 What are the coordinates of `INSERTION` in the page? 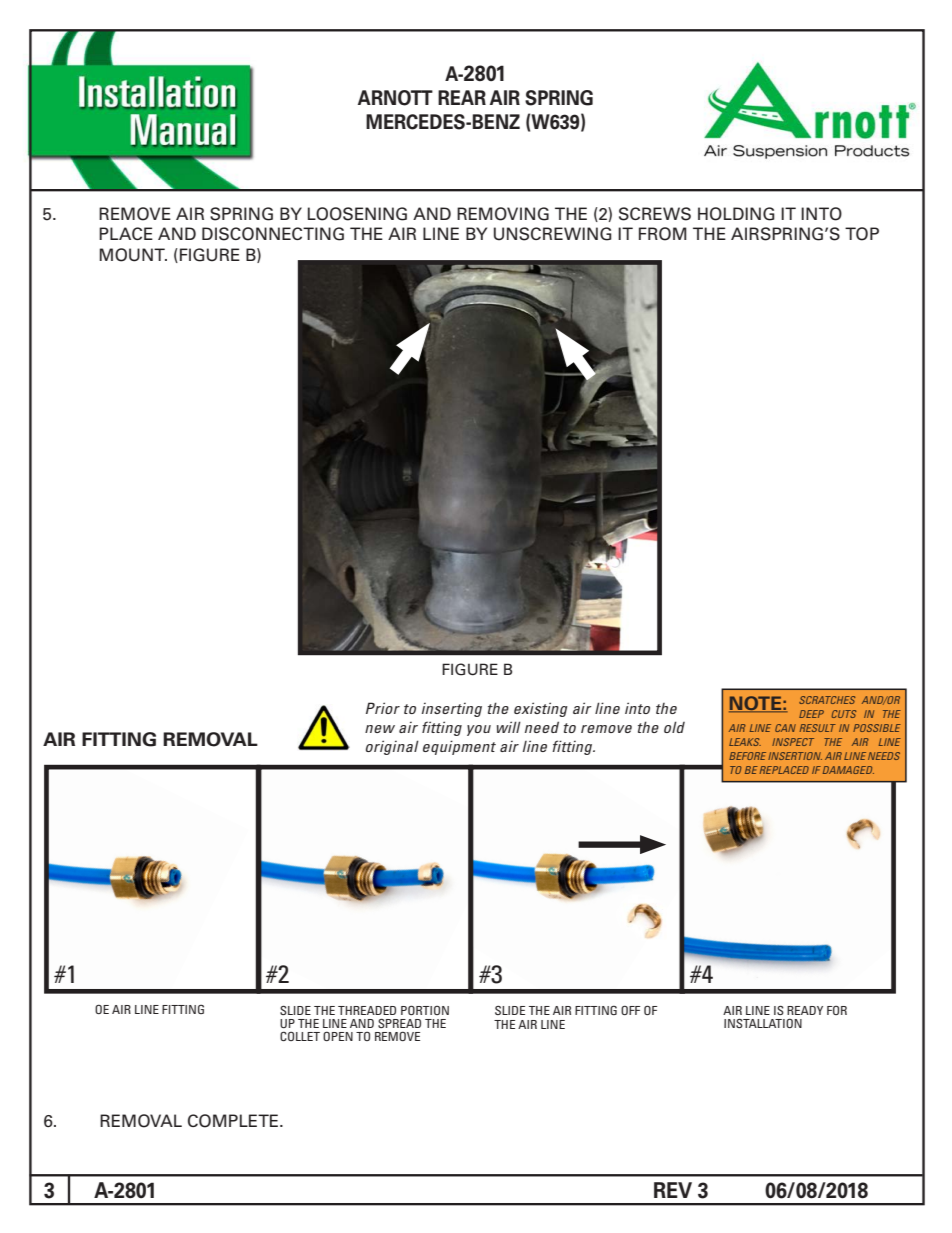 It's located at (795, 756).
